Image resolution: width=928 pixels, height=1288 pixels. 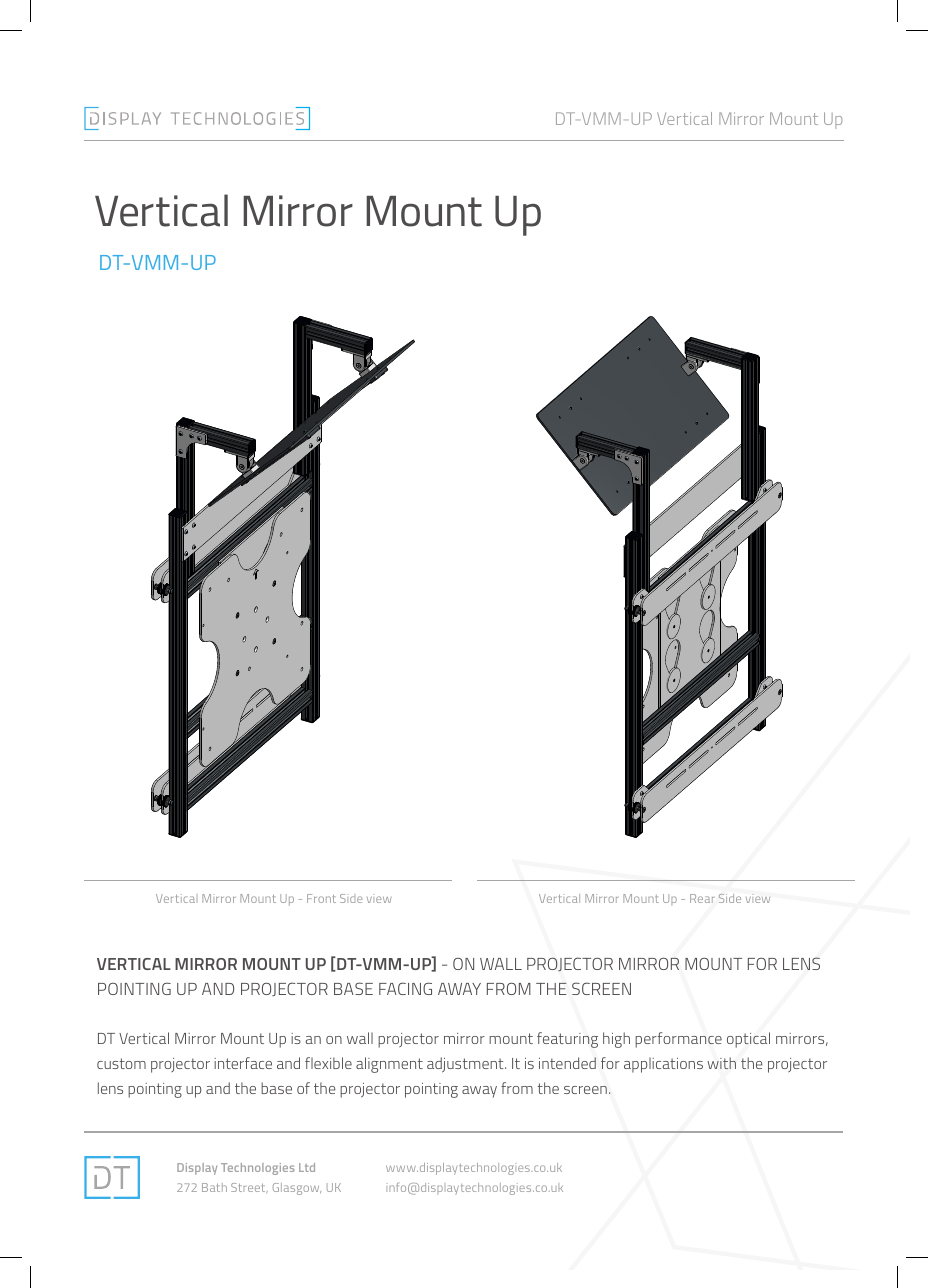 What do you see at coordinates (321, 898) in the screenshot?
I see `Front` at bounding box center [321, 898].
